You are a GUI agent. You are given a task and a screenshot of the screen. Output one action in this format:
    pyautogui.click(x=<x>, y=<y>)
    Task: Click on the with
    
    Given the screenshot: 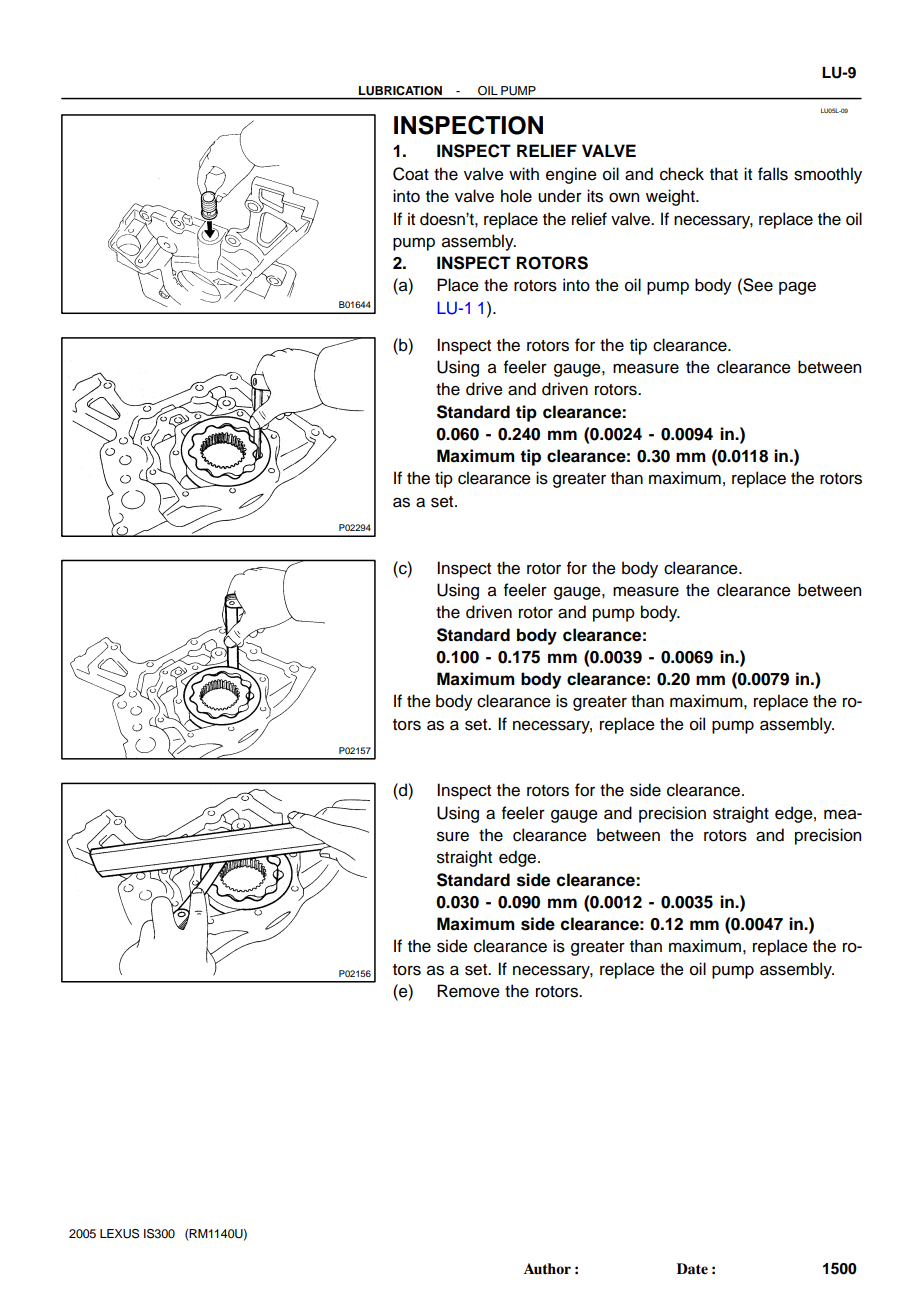 What is the action you would take?
    pyautogui.click(x=524, y=173)
